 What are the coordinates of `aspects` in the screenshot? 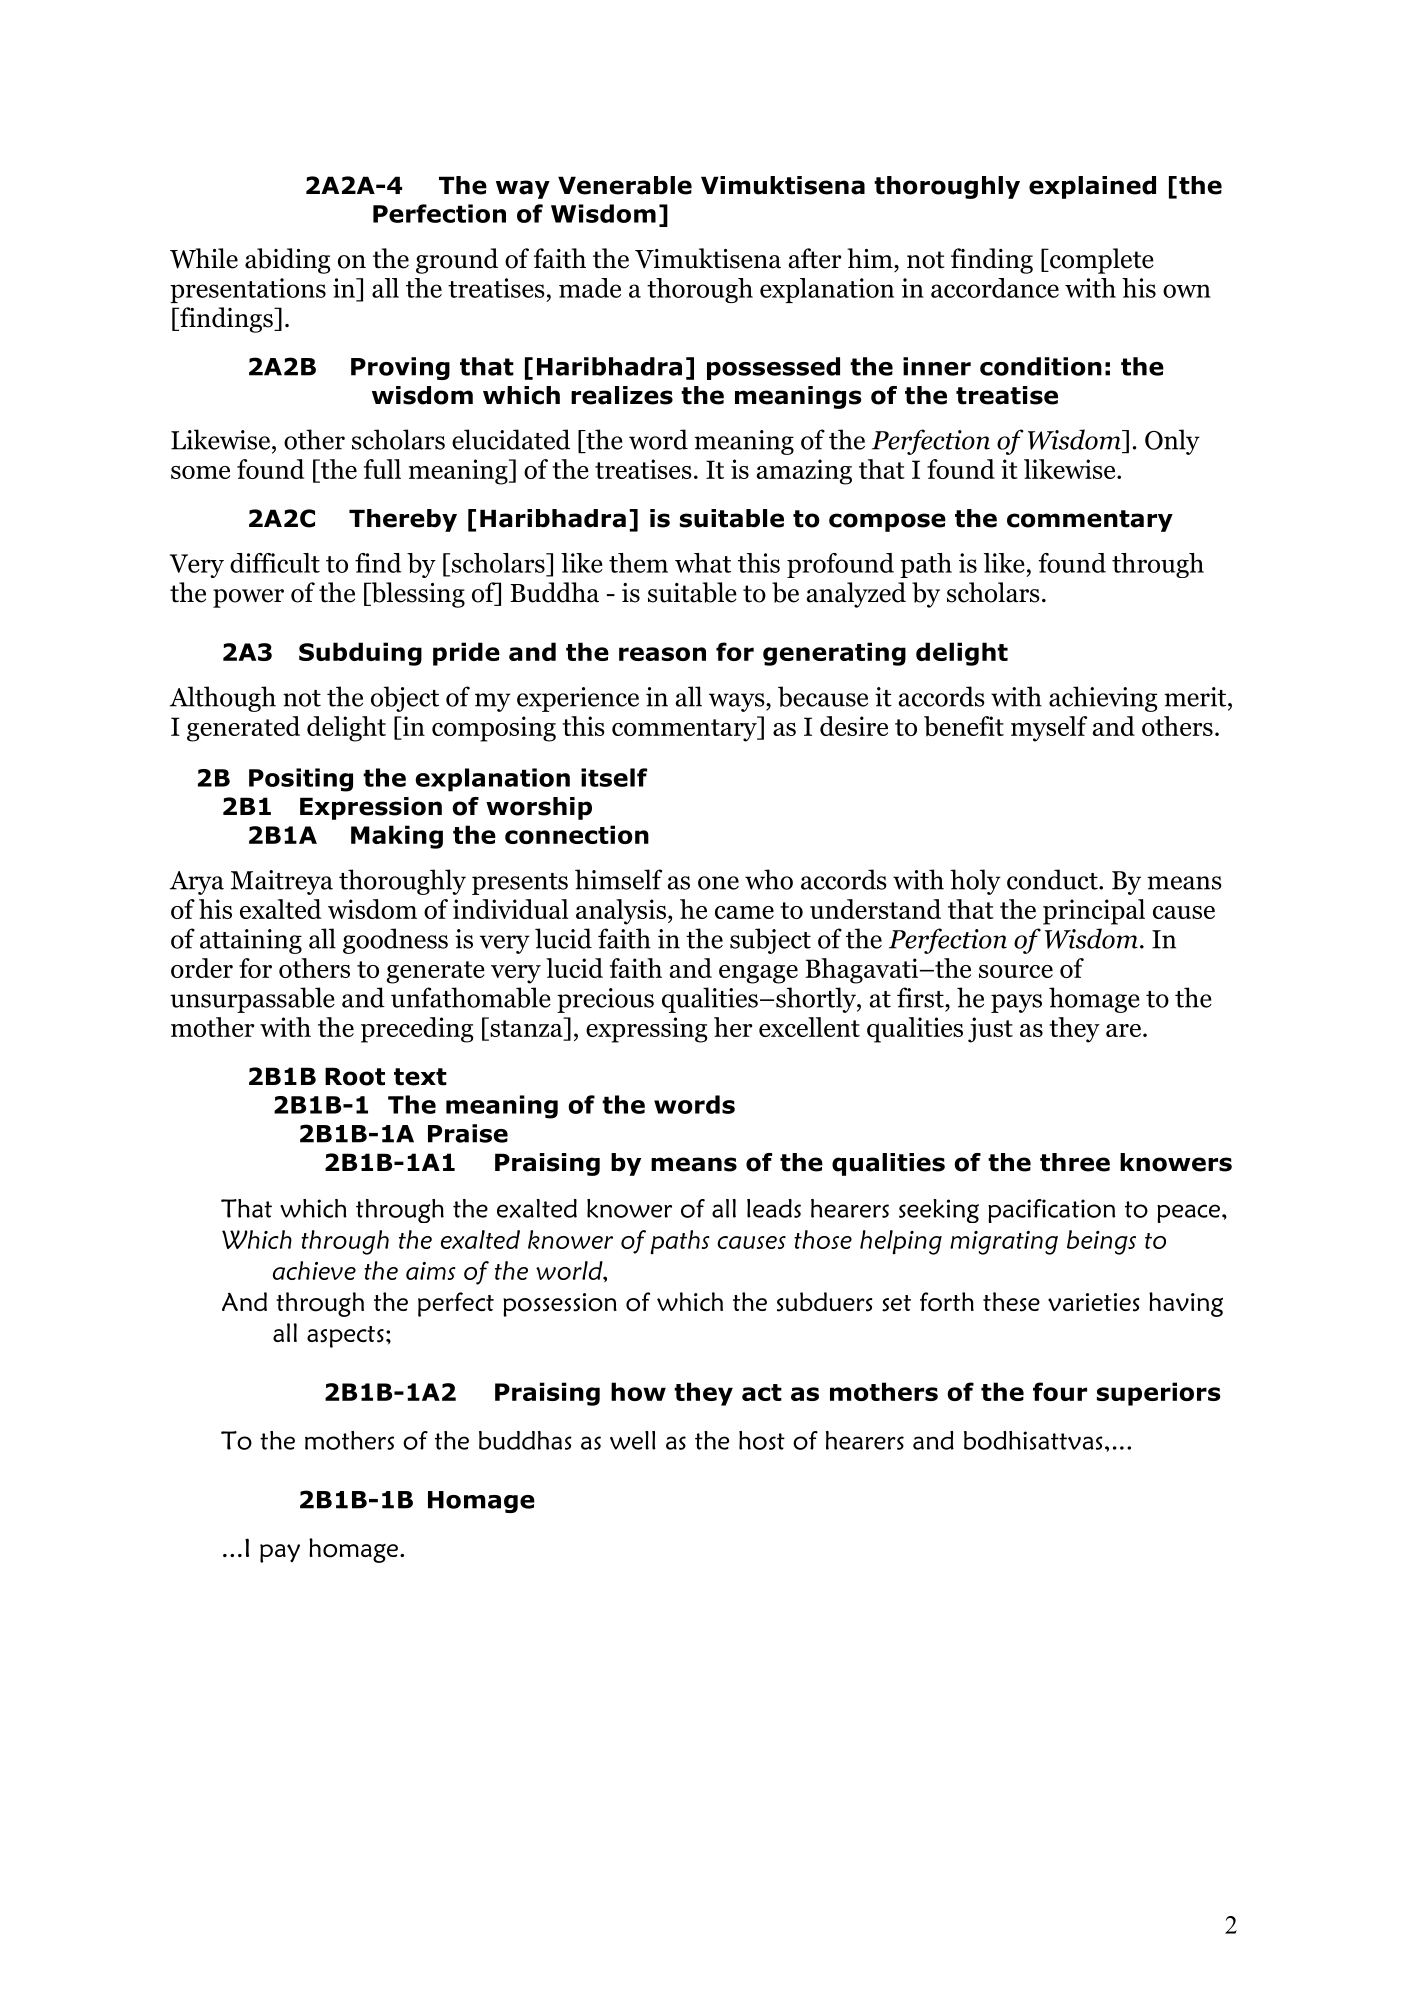 It's located at (345, 1337).
